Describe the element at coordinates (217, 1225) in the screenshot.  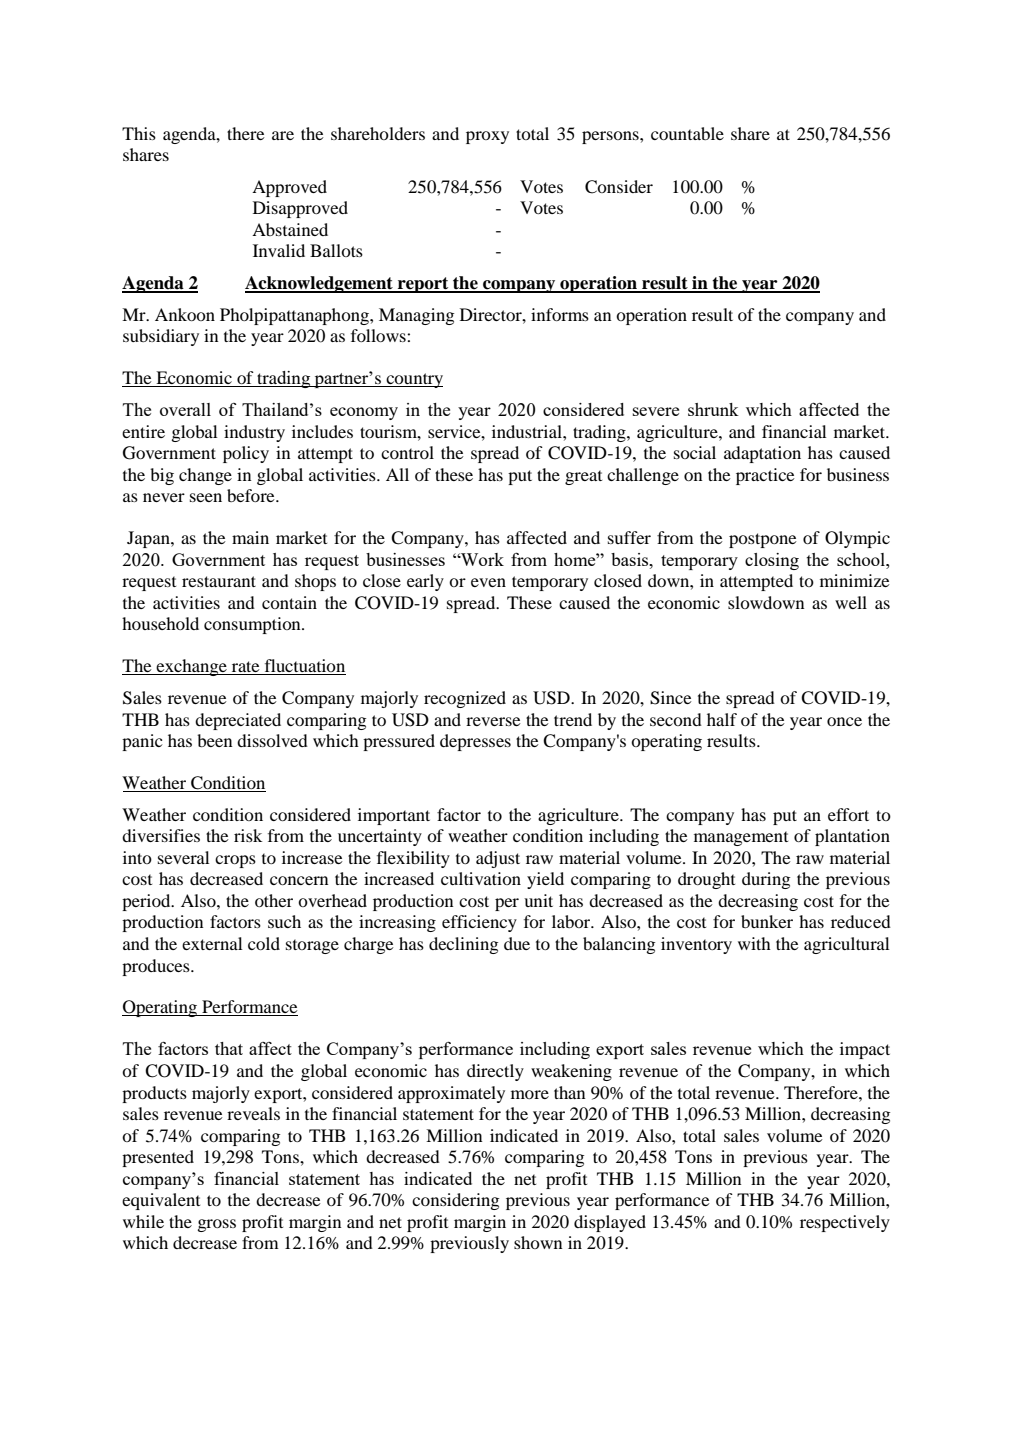
I see `gross` at that location.
